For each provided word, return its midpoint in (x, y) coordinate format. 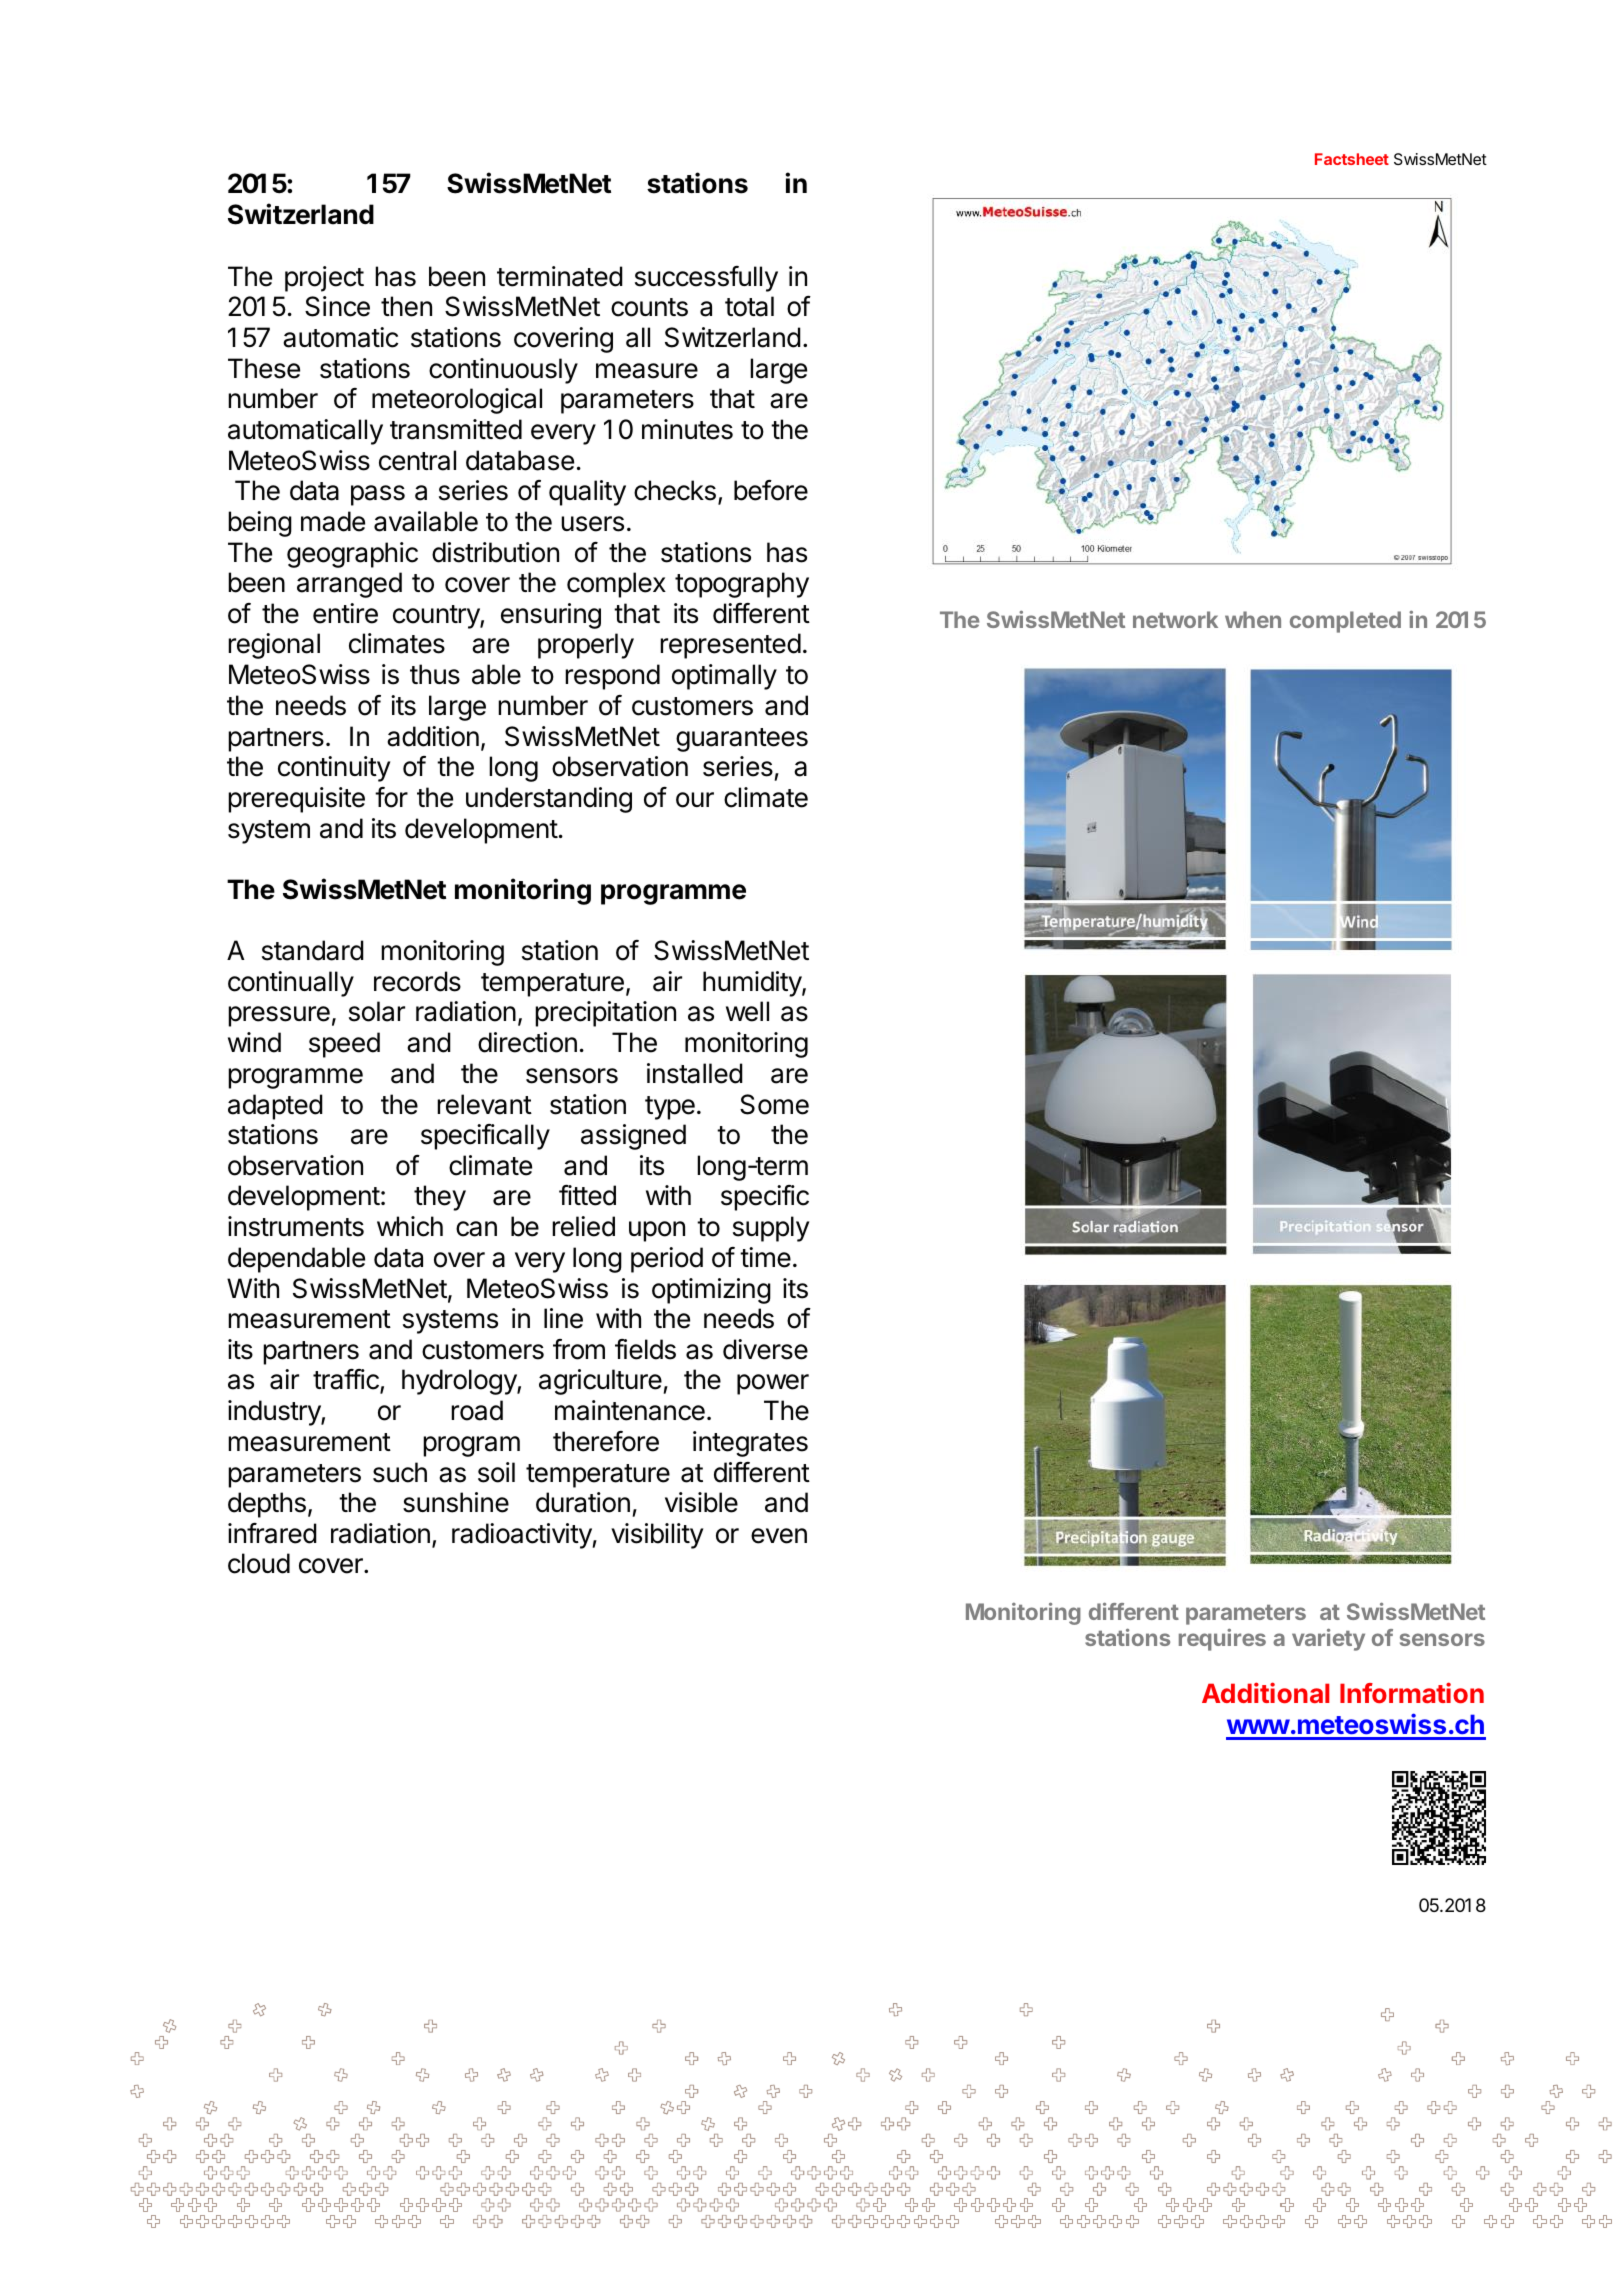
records (417, 981)
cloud (259, 1563)
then (406, 306)
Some (774, 1104)
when (1253, 619)
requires (1222, 1640)
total (749, 306)
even (779, 1536)
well (747, 1011)
